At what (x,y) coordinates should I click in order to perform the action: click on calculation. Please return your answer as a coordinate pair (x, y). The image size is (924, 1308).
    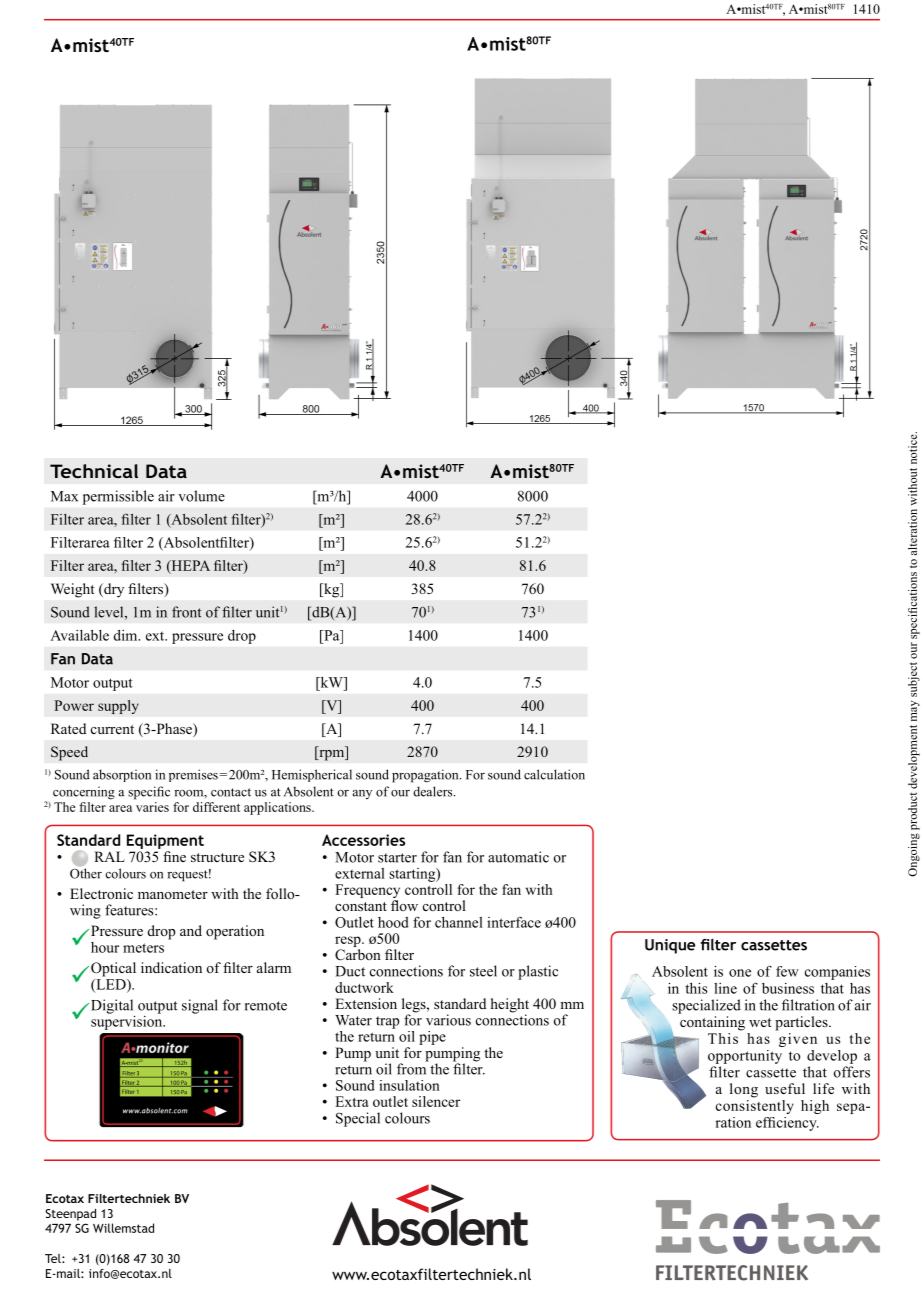
    Looking at the image, I should click on (554, 774).
